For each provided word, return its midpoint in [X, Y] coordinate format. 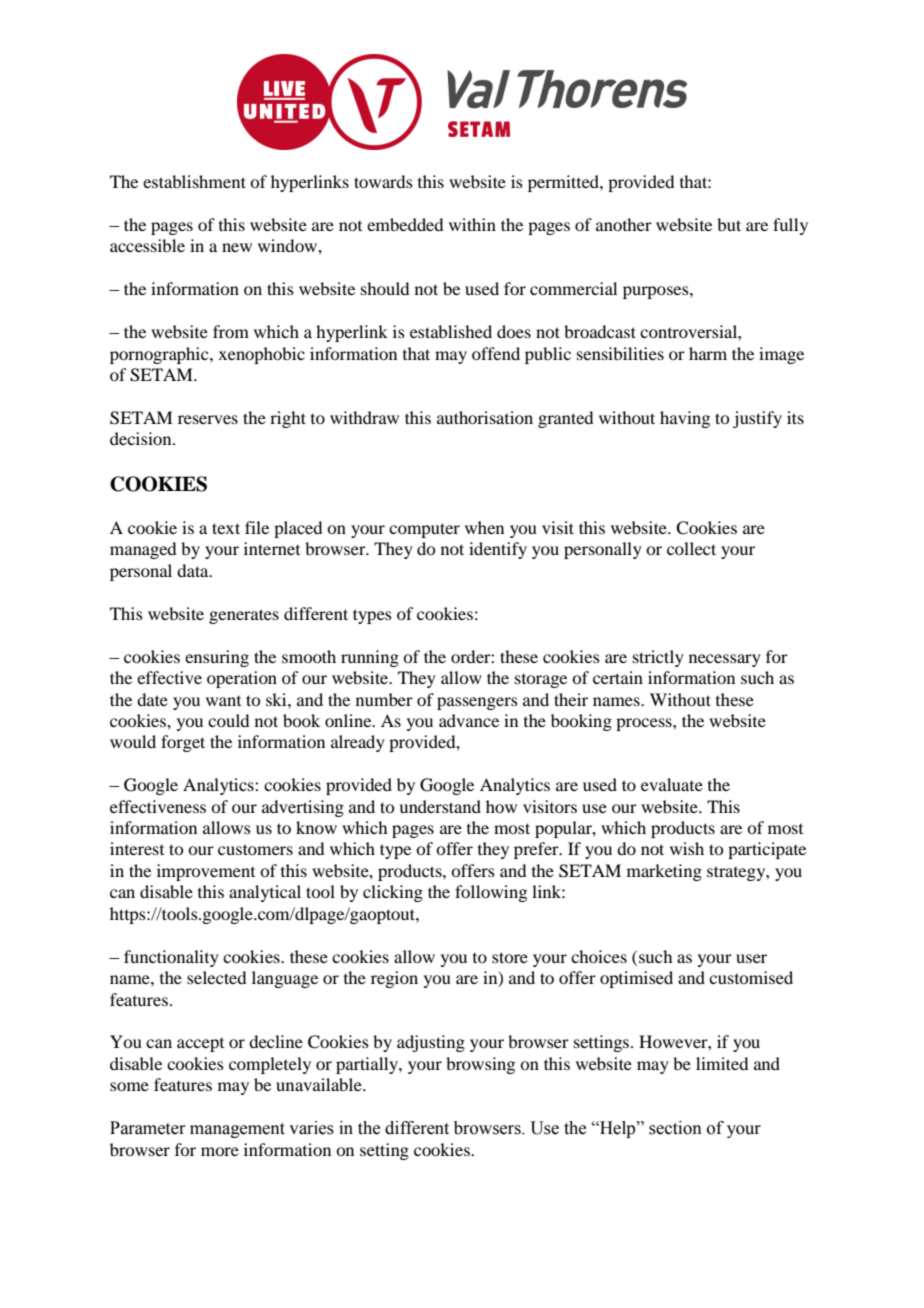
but [729, 224]
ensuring [217, 658]
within [472, 224]
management [237, 1130]
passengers [477, 703]
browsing [480, 1065]
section [675, 1128]
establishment [194, 181]
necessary [725, 660]
